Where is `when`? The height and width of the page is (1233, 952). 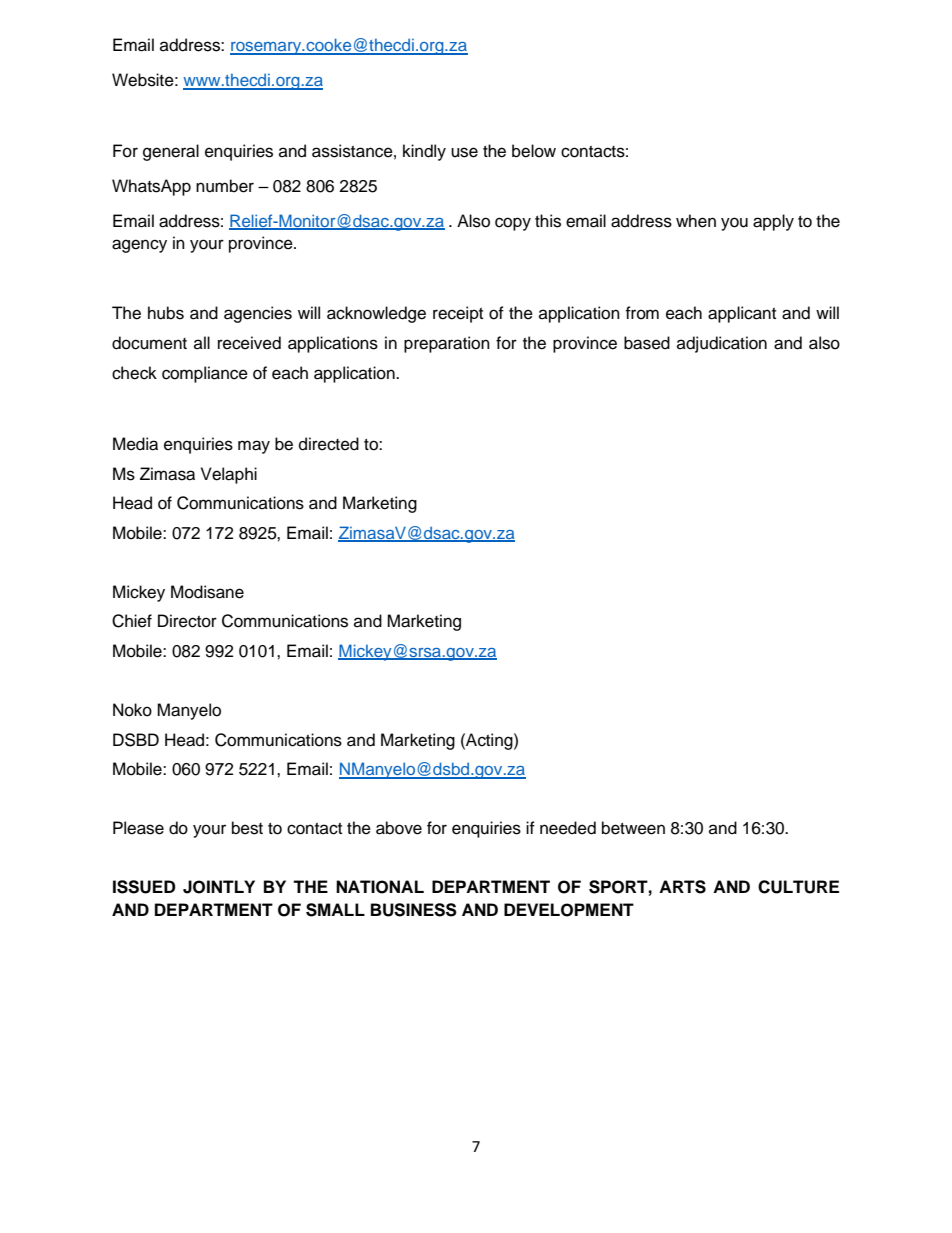 when is located at coordinates (696, 221).
